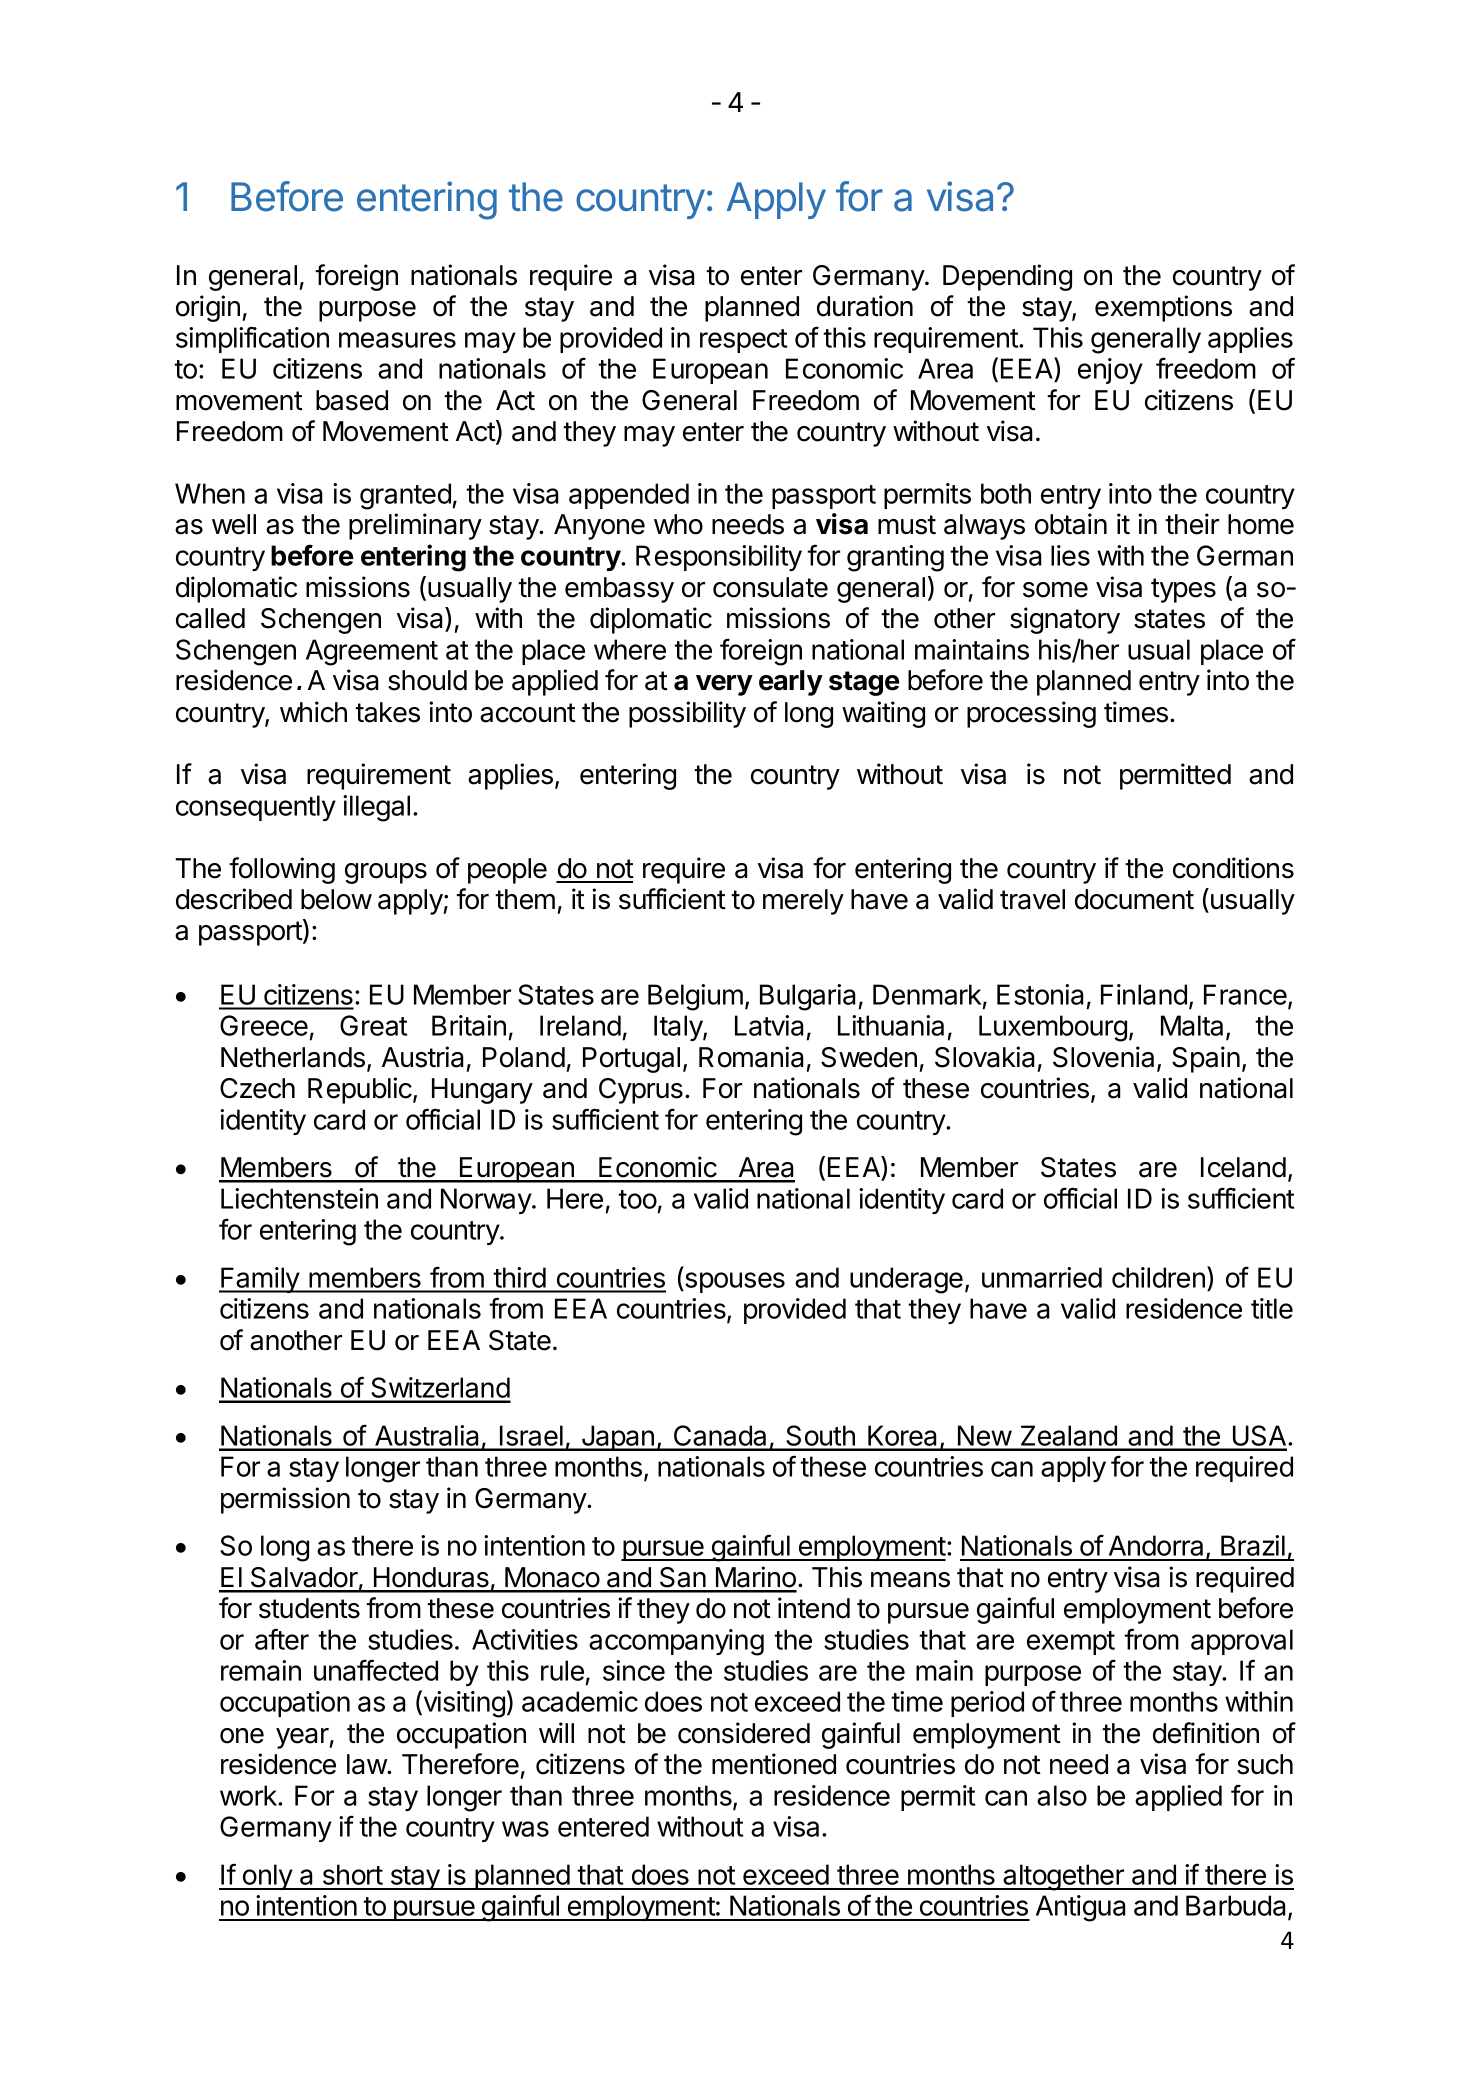 This screenshot has width=1469, height=2077. Describe the element at coordinates (1134, 899) in the screenshot. I see `document` at that location.
